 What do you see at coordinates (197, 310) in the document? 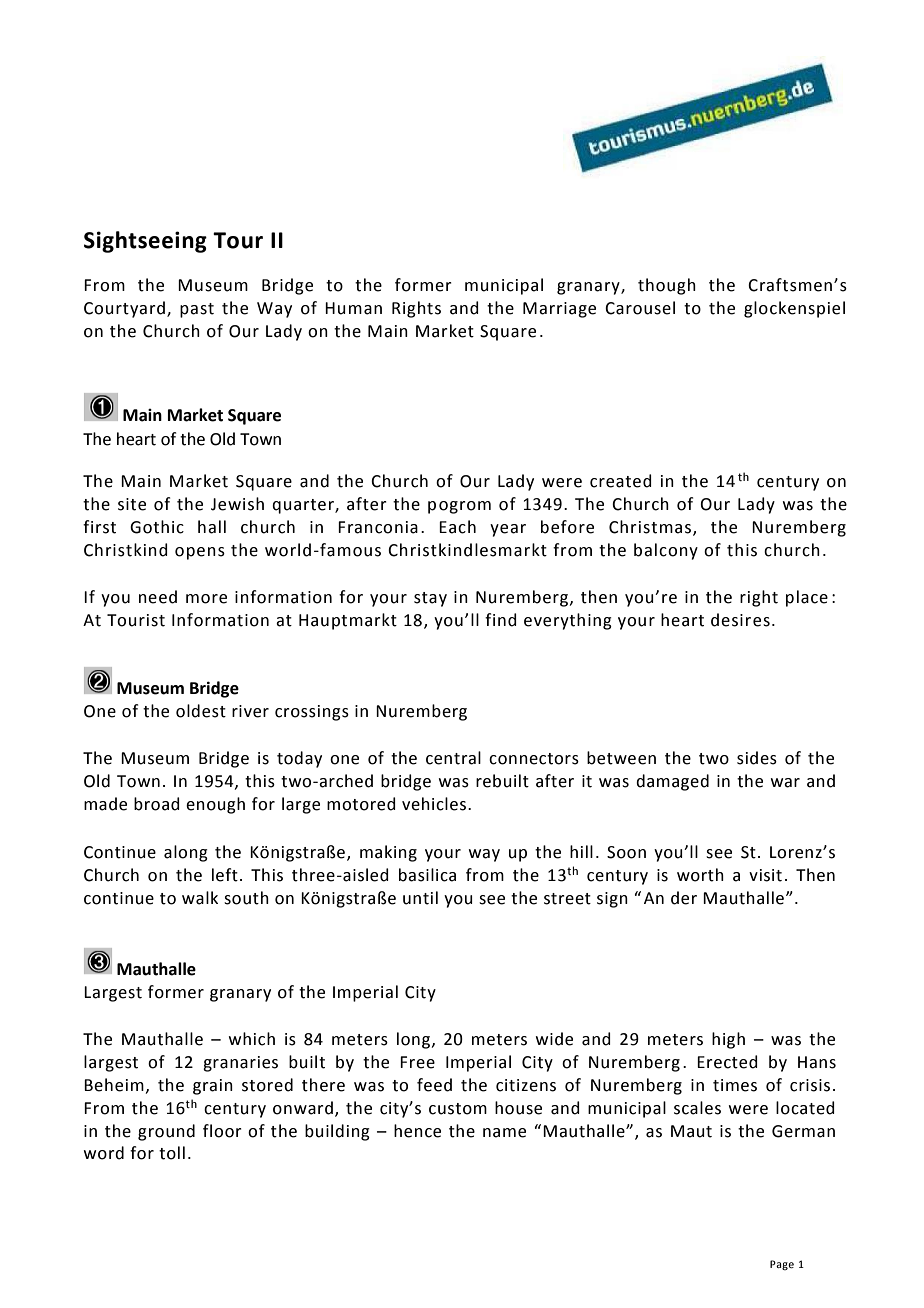
I see `past` at bounding box center [197, 310].
